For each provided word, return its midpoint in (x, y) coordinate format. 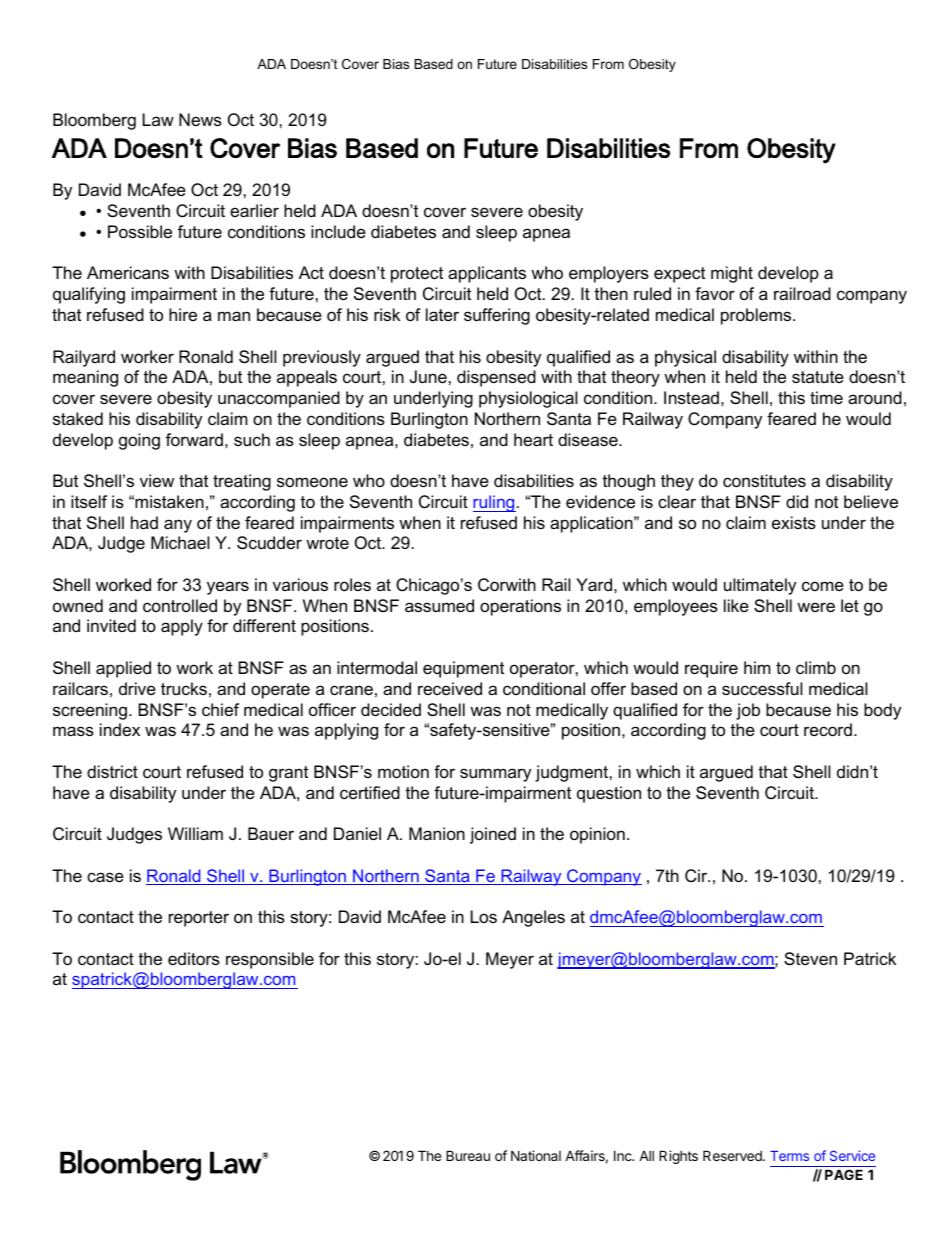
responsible (270, 960)
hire (183, 314)
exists (794, 522)
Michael (180, 542)
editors (194, 958)
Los (484, 916)
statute (818, 377)
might (732, 274)
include (338, 231)
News (200, 119)
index (120, 729)
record (828, 729)
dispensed (496, 378)
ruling (494, 503)
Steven (810, 958)
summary (495, 775)
